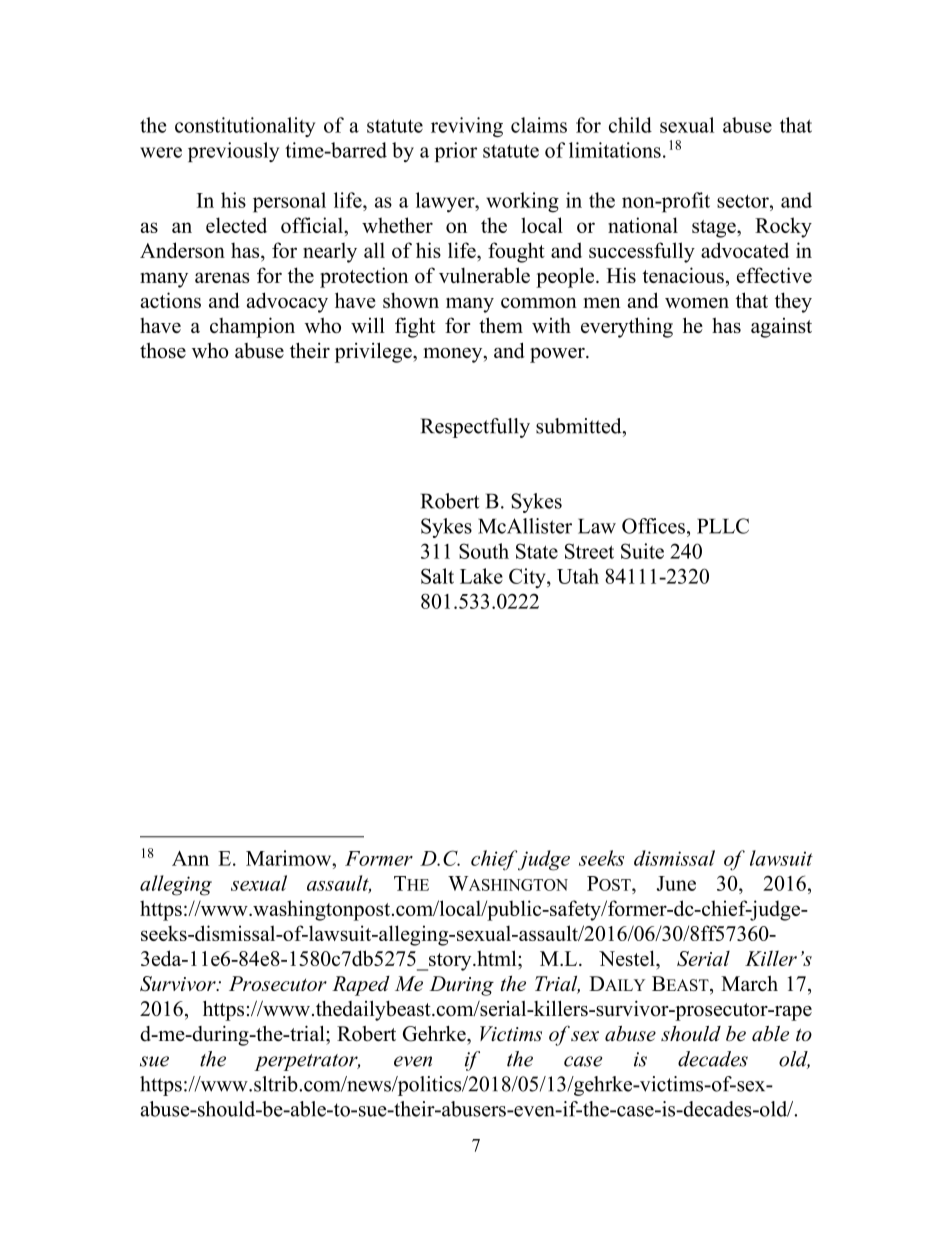 This screenshot has height=1233, width=952. What do you see at coordinates (233, 152) in the screenshot?
I see `previously` at bounding box center [233, 152].
